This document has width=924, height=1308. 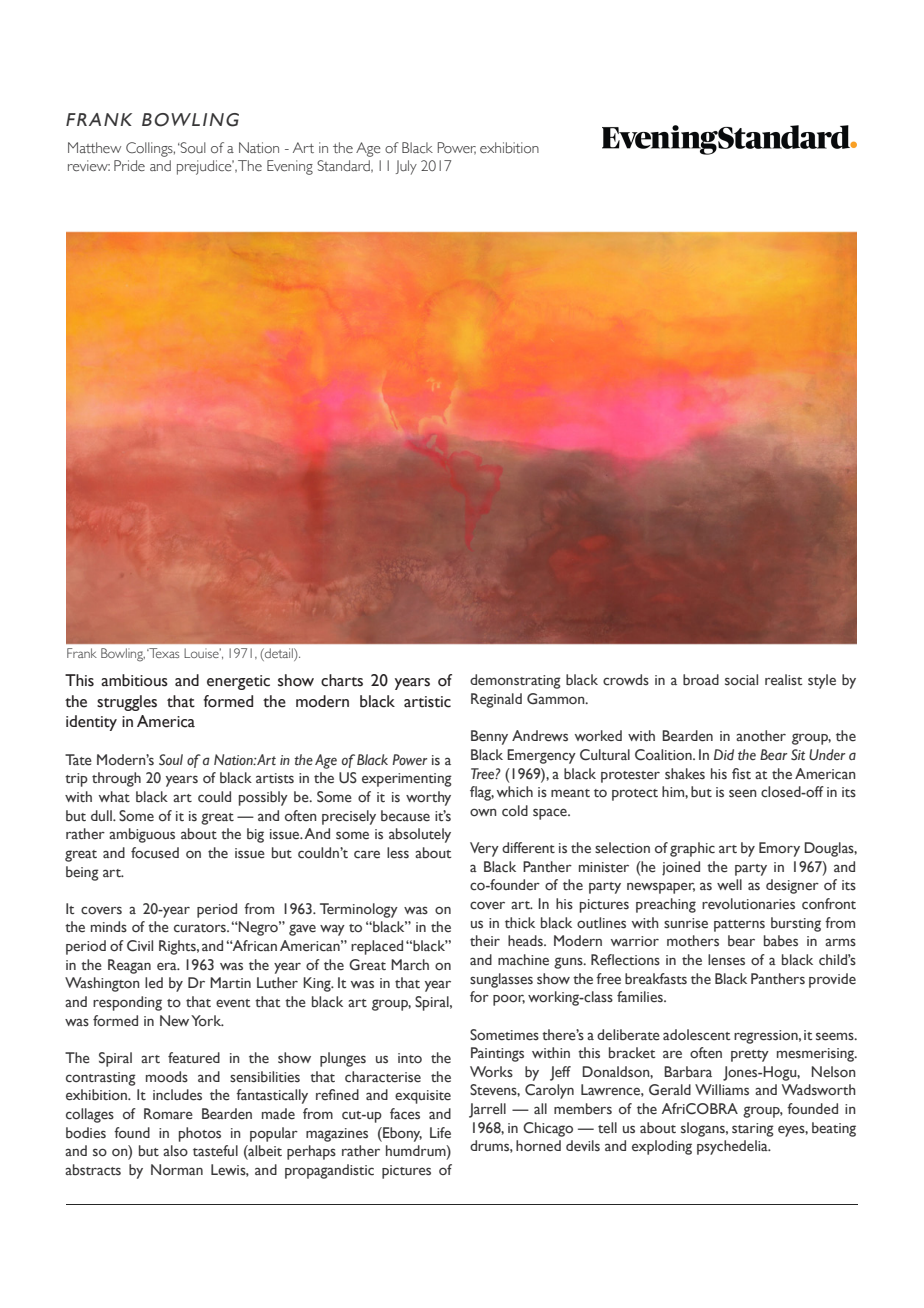 What do you see at coordinates (175, 1151) in the document?
I see `also` at bounding box center [175, 1151].
